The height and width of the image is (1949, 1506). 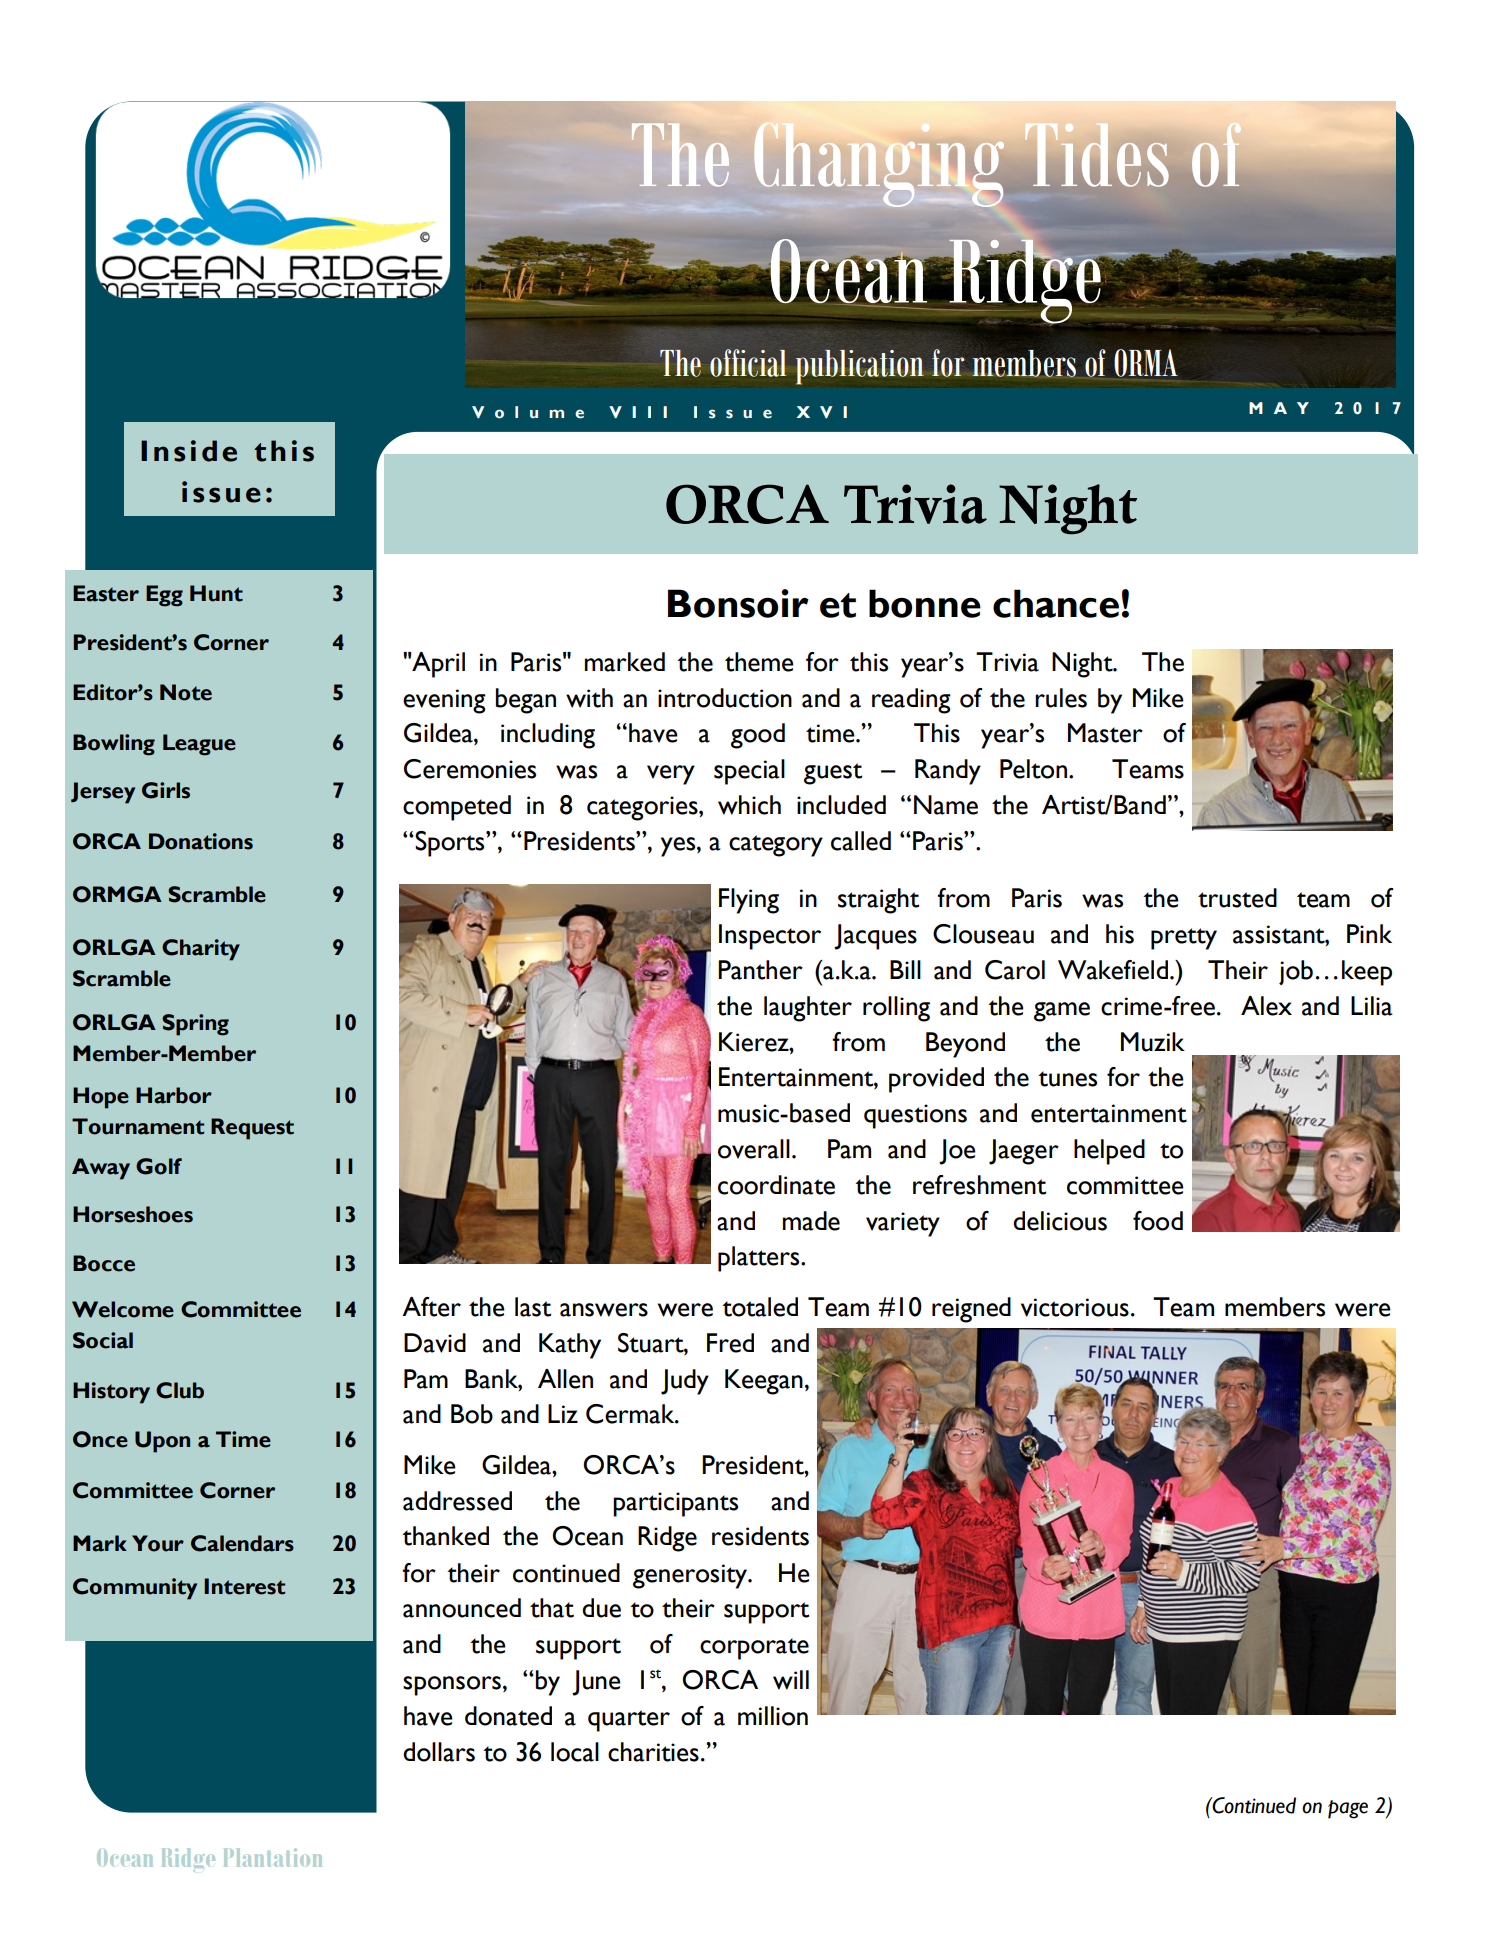 What do you see at coordinates (189, 451) in the image?
I see `Inside` at bounding box center [189, 451].
